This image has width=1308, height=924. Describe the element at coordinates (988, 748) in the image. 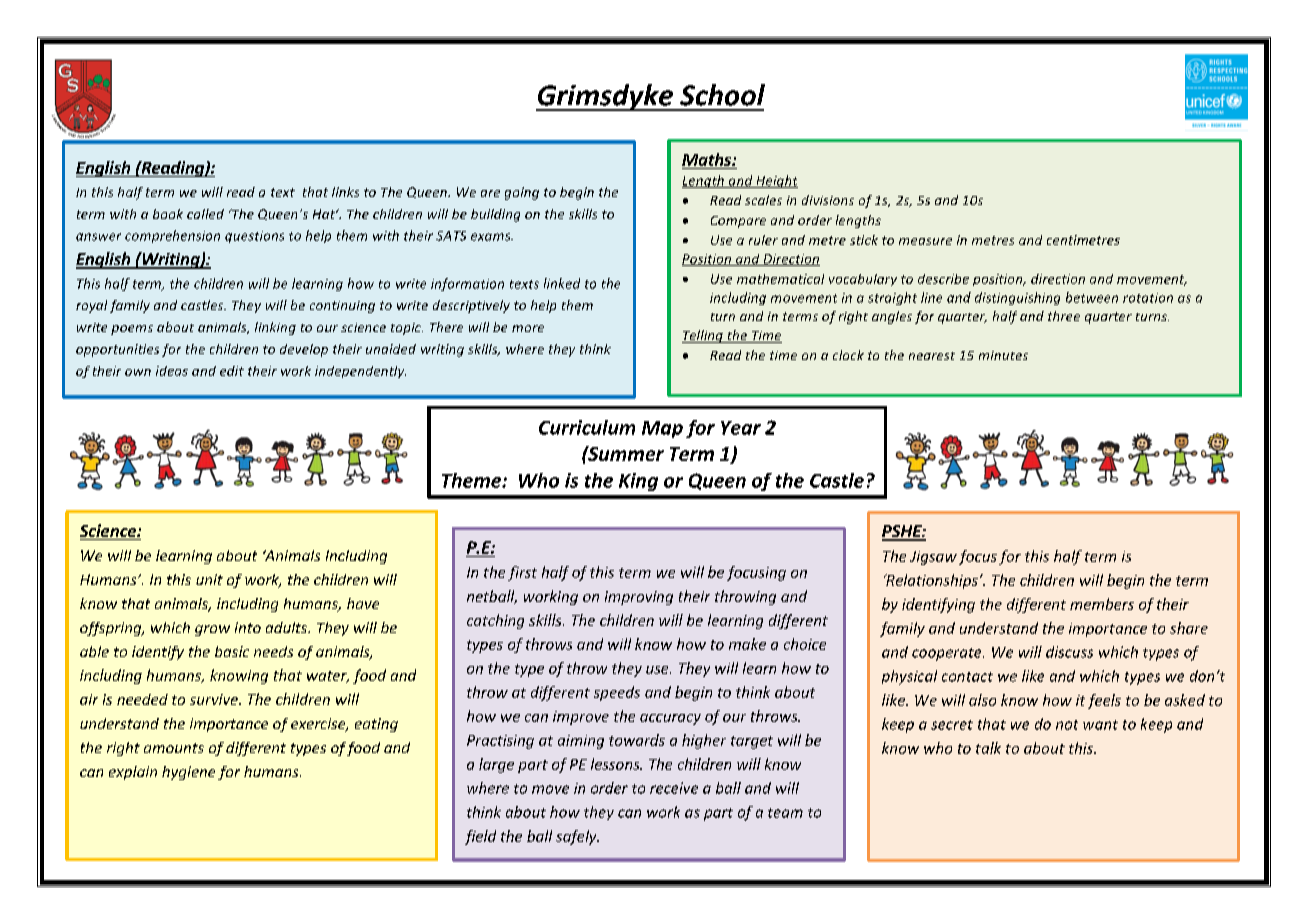

I see `talk` at that location.
